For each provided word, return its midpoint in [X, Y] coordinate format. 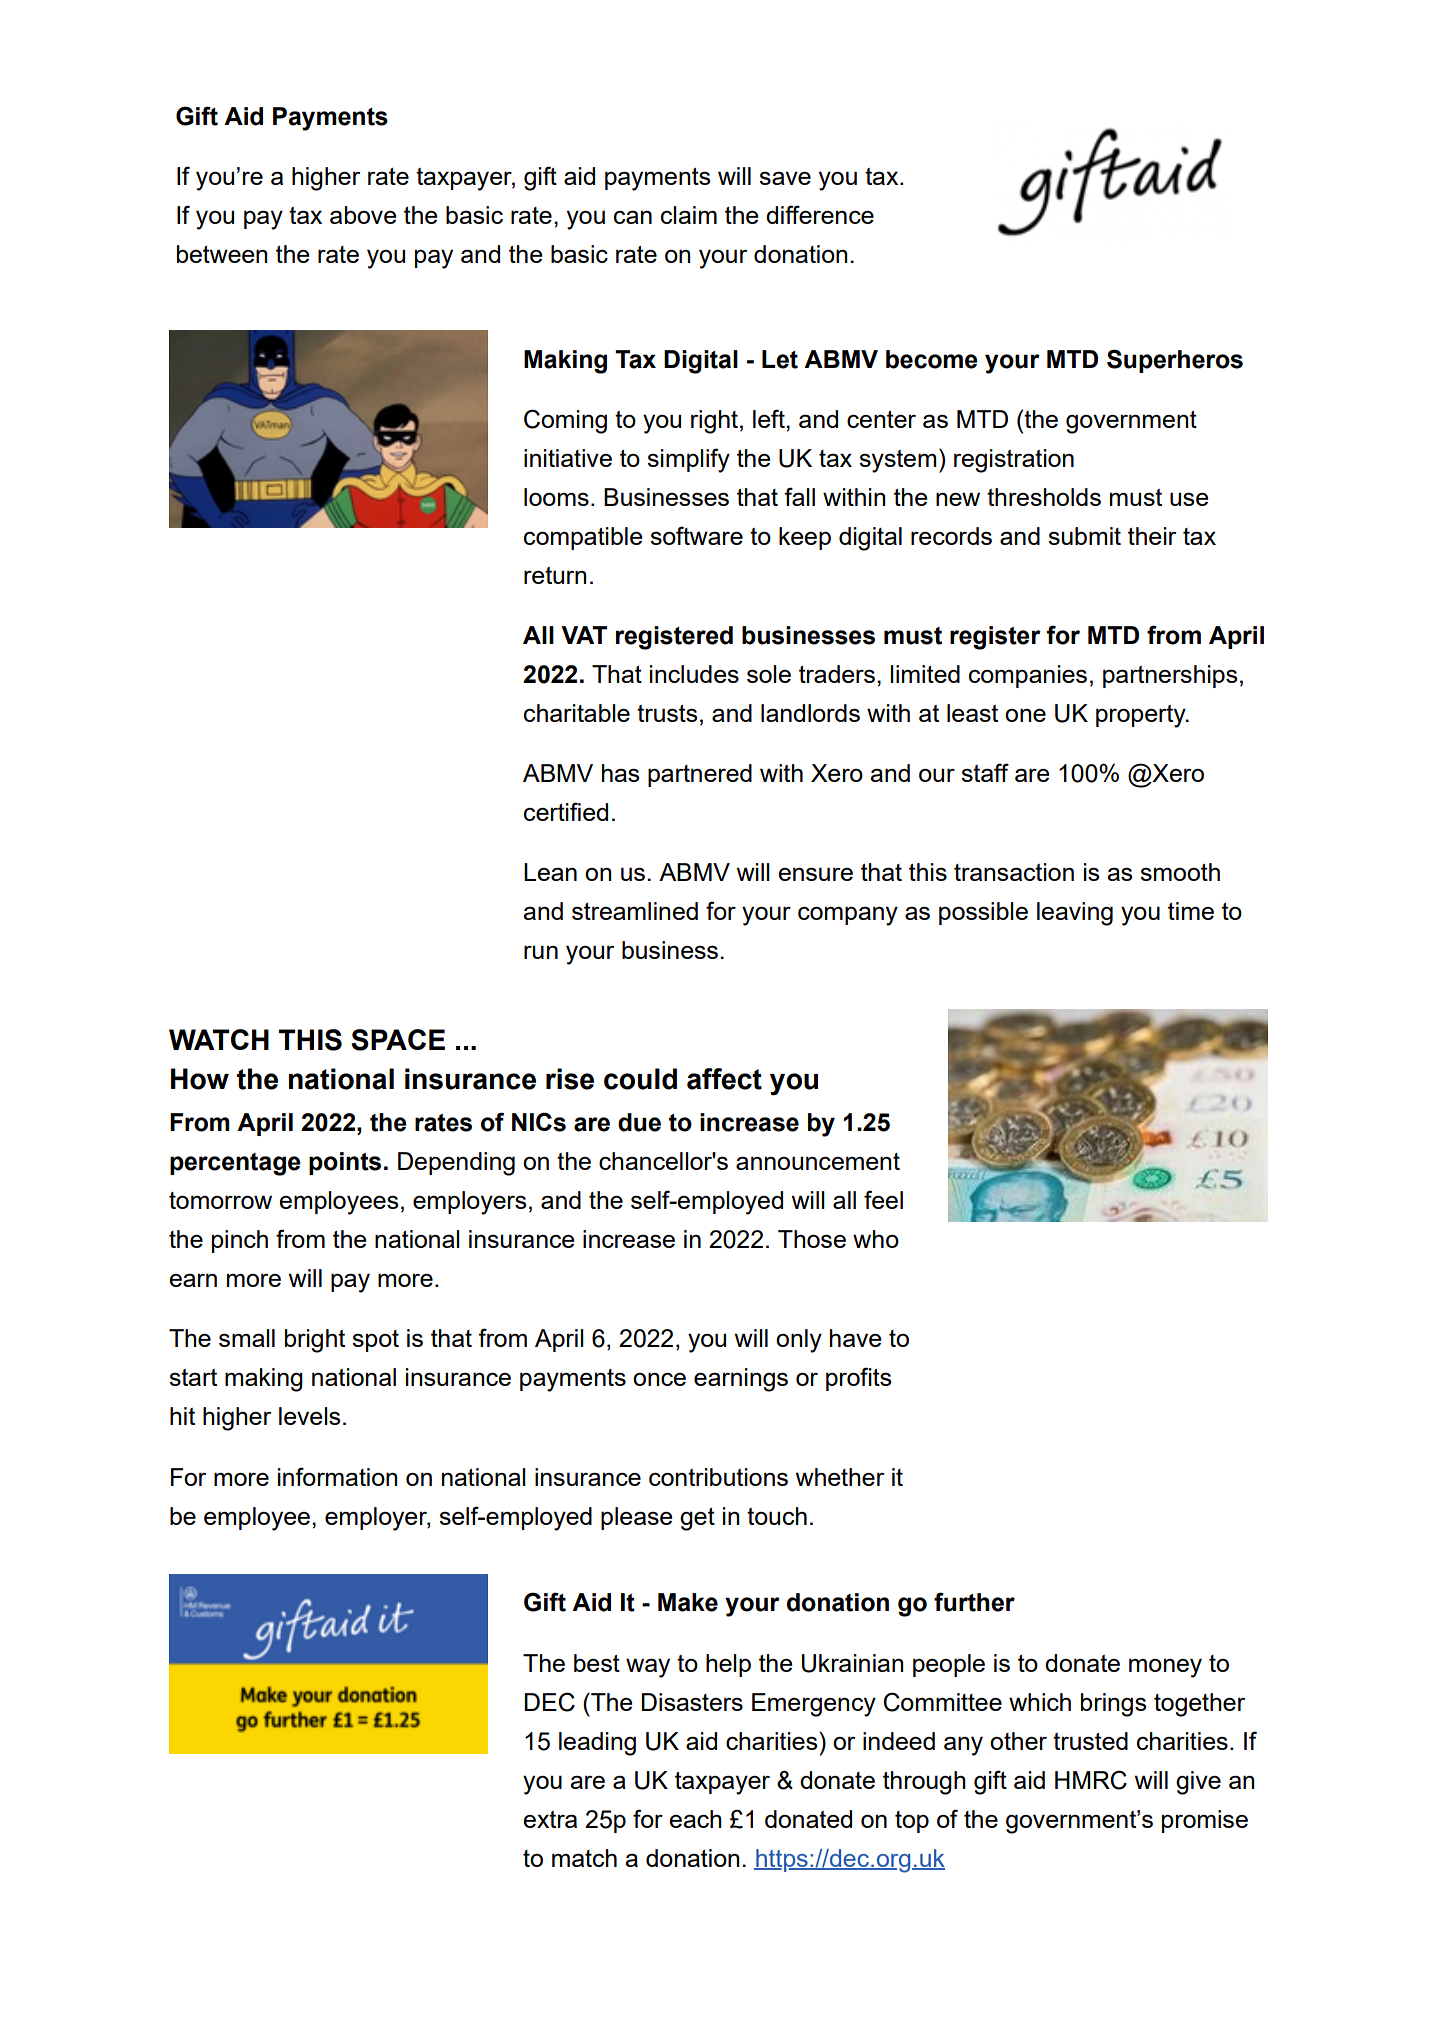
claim [689, 215]
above [363, 215]
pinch [240, 1241]
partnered [700, 775]
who [876, 1239]
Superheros [1175, 361]
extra [550, 1819]
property [1142, 716]
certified [566, 811]
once [659, 1379]
